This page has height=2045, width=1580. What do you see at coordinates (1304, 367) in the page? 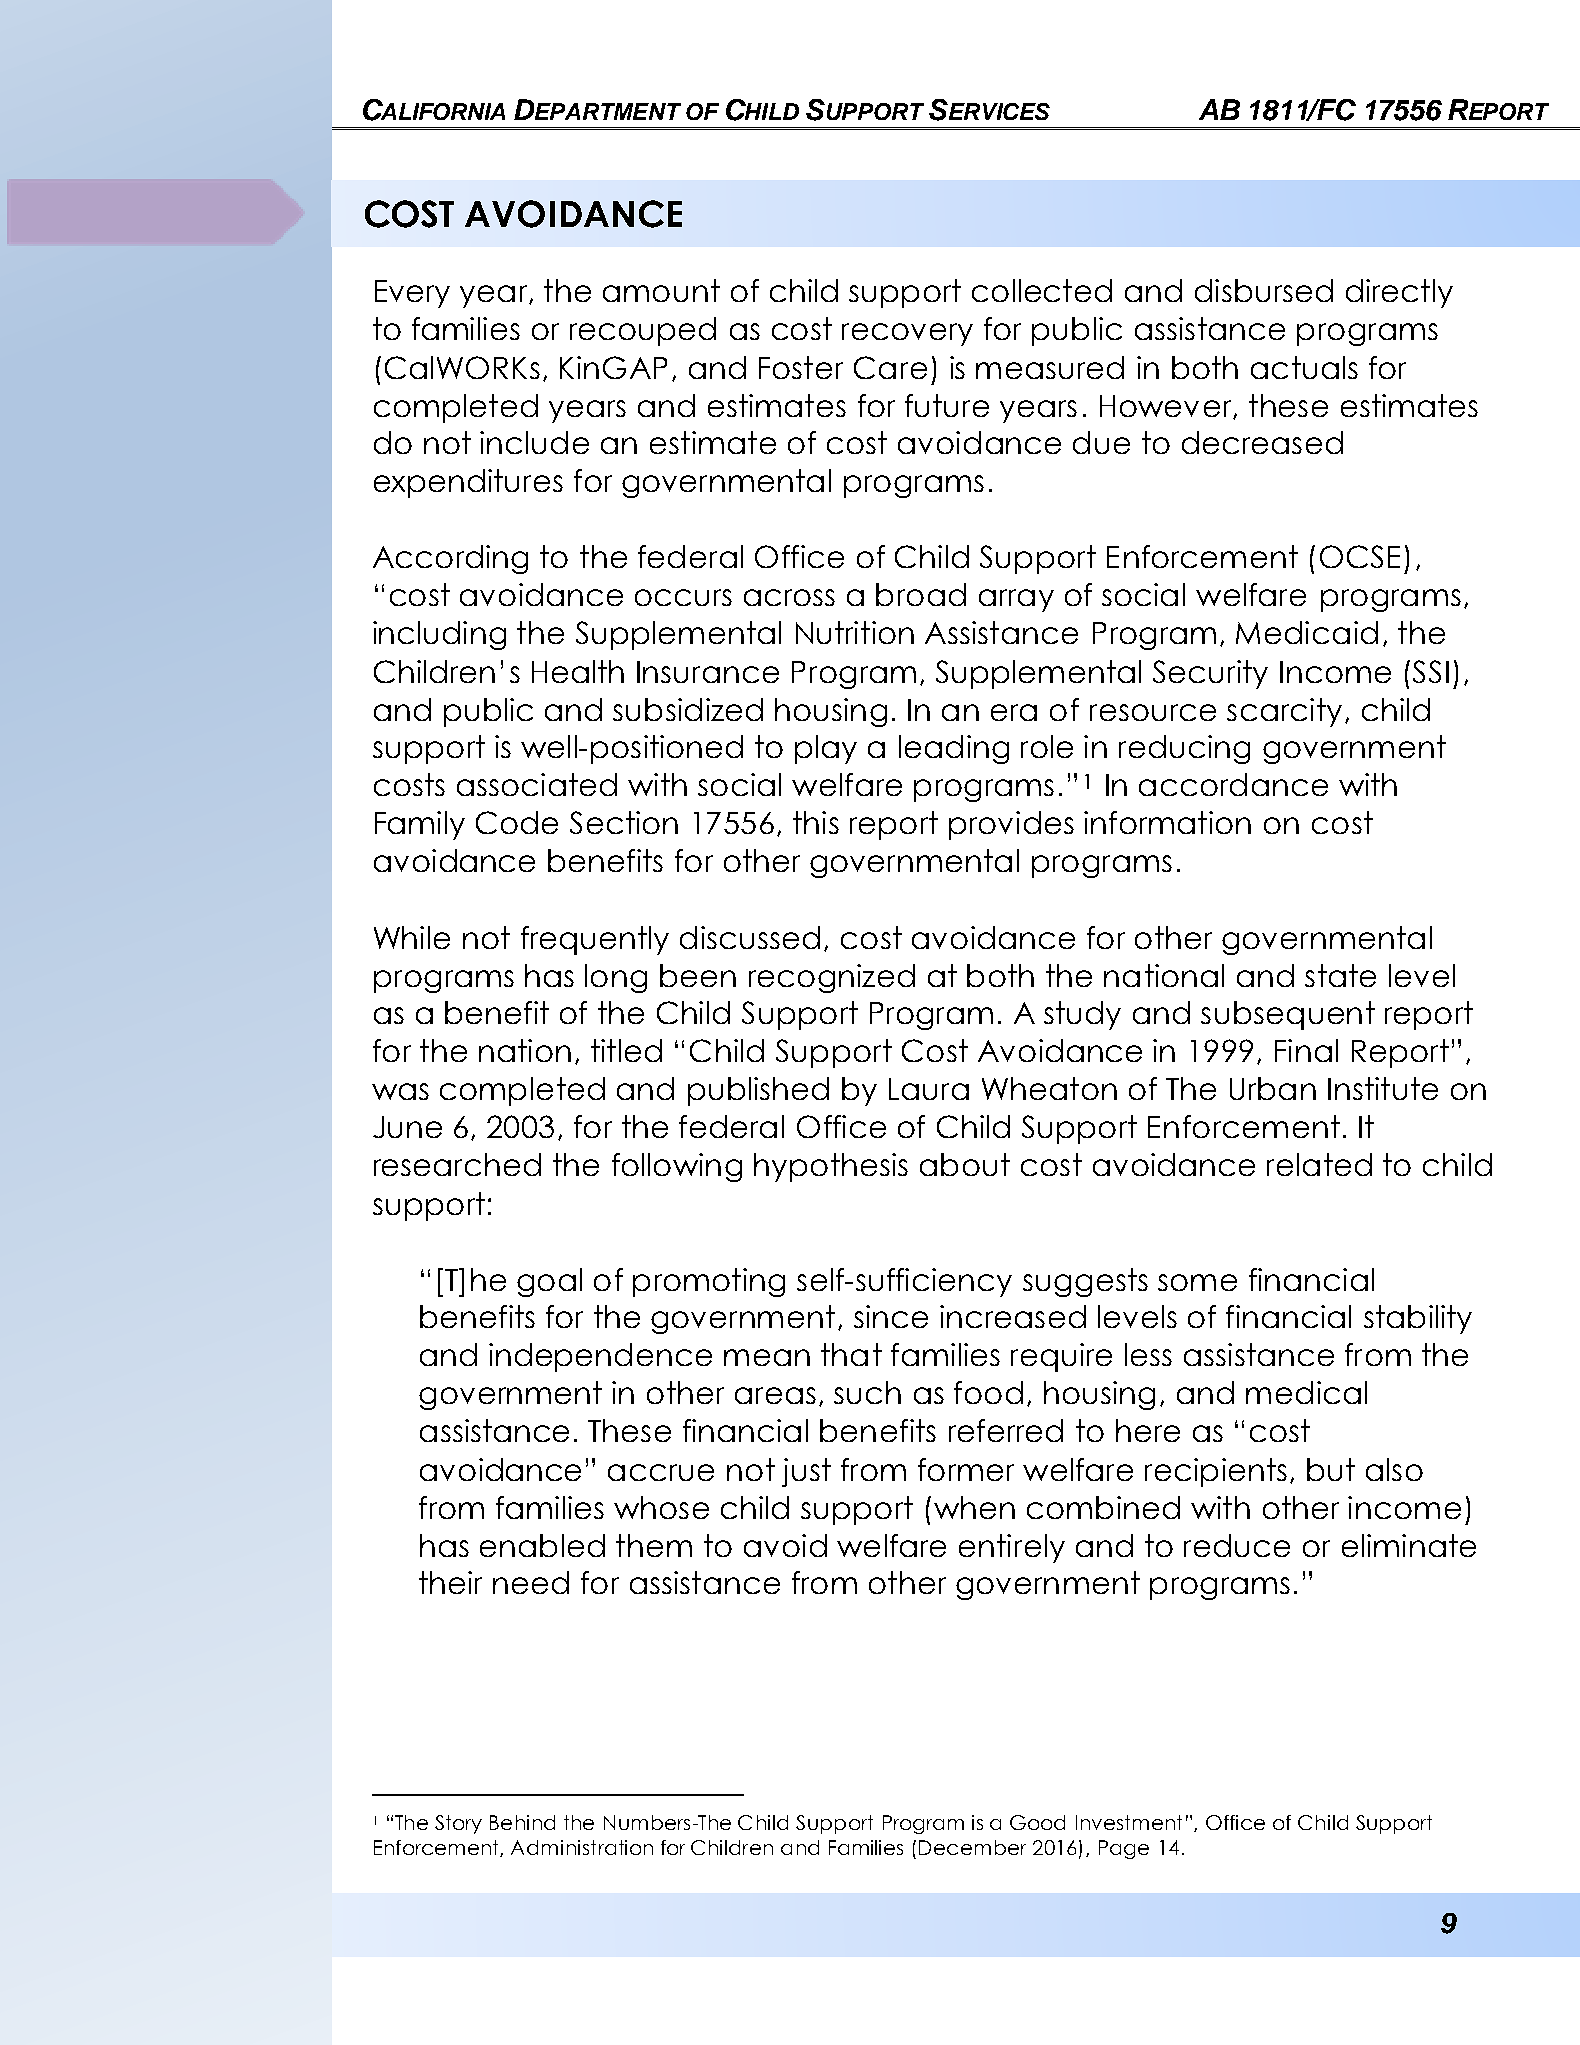
I see `actuals` at bounding box center [1304, 367].
